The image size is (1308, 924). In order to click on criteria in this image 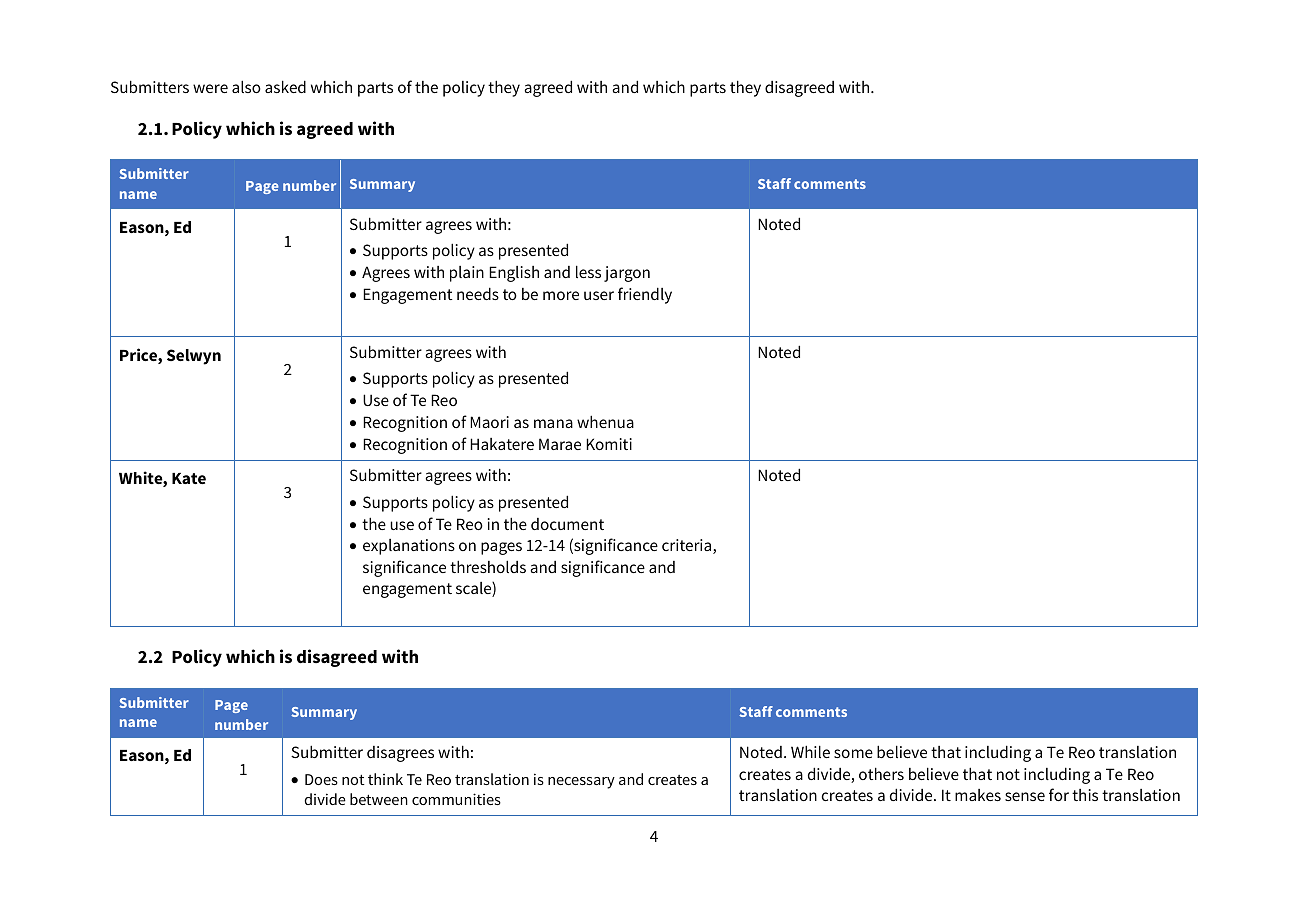, I will do `click(688, 546)`.
